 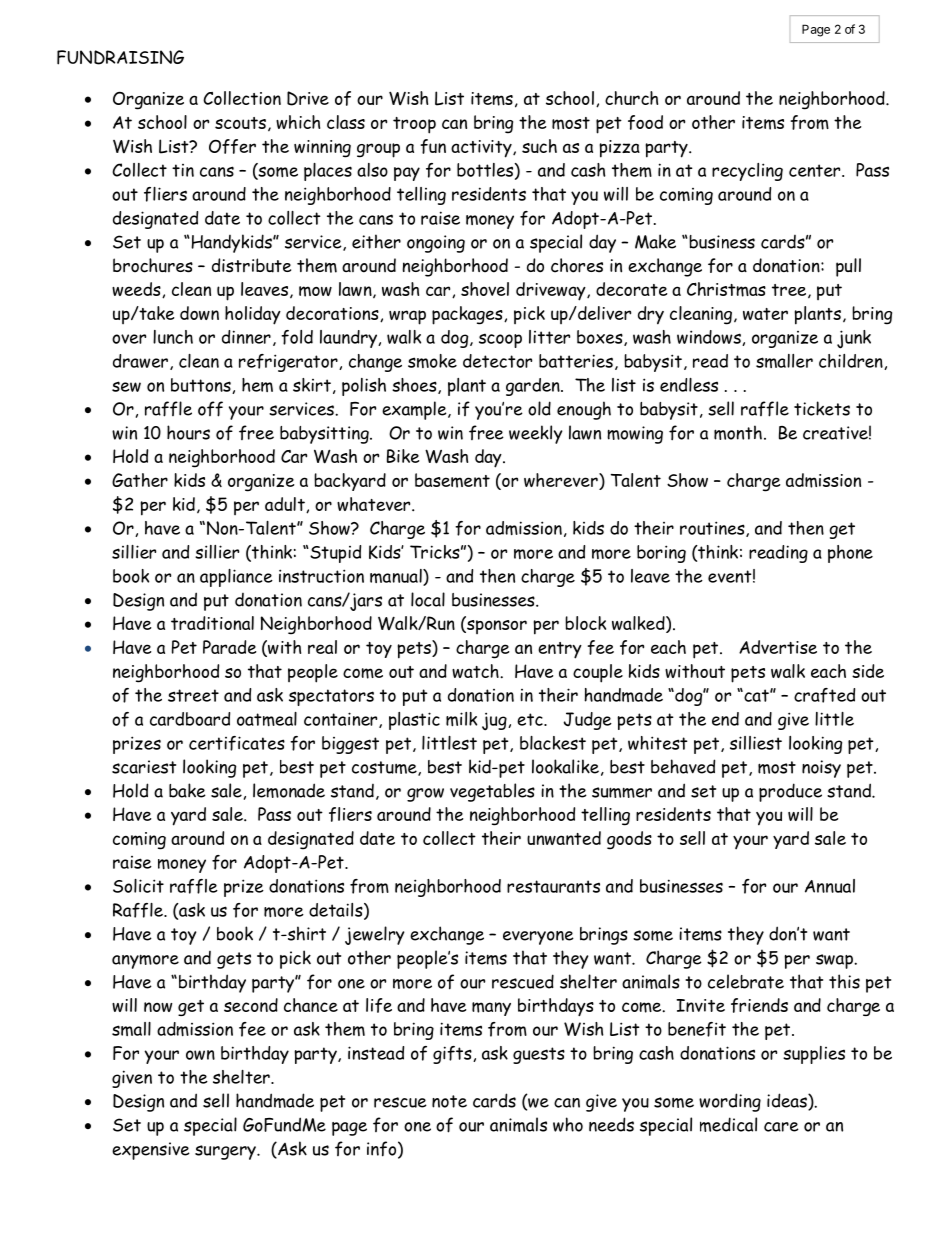 What do you see at coordinates (240, 123) in the screenshot?
I see `scouts` at bounding box center [240, 123].
